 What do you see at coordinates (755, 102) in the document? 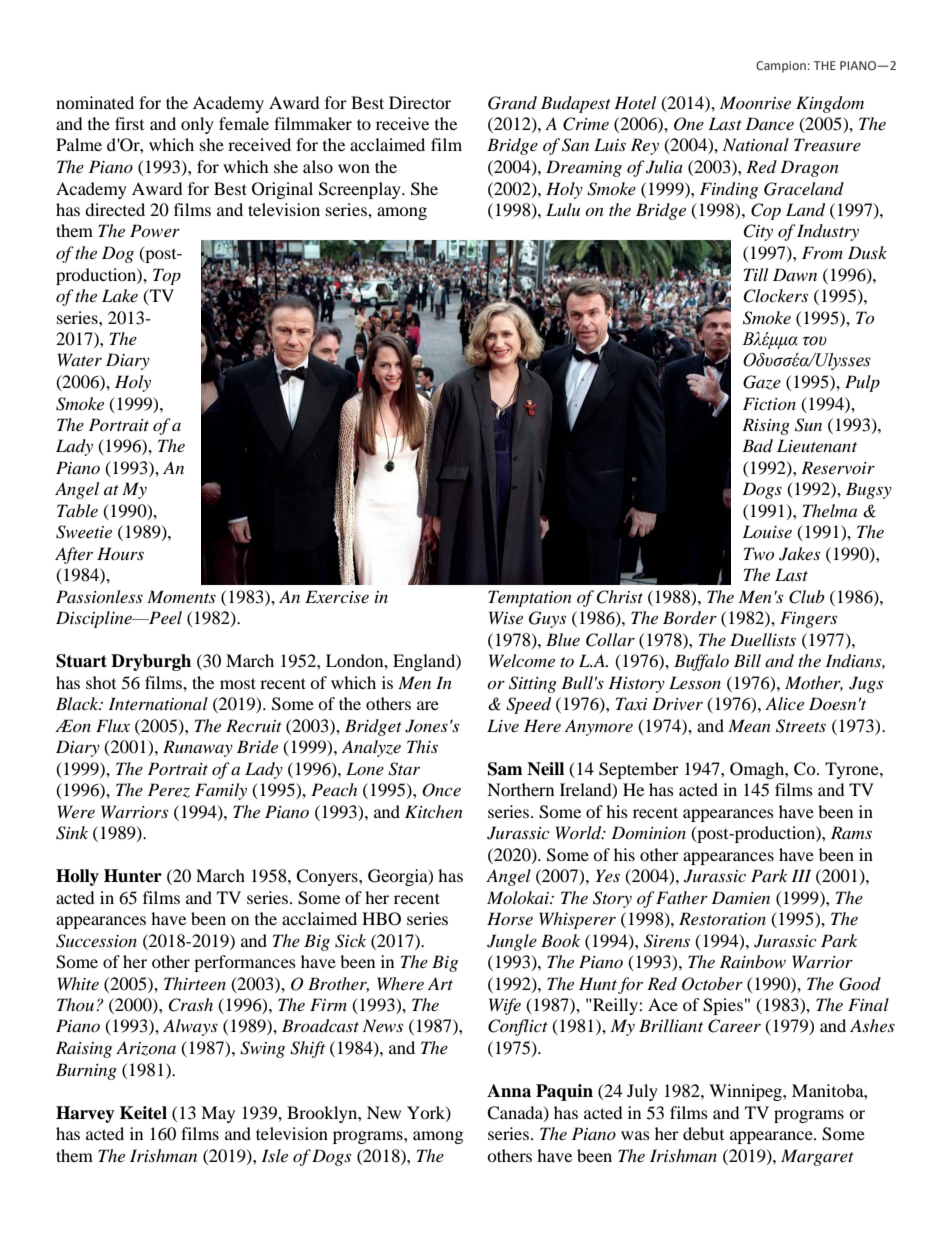
I see `Moonrise` at bounding box center [755, 102].
